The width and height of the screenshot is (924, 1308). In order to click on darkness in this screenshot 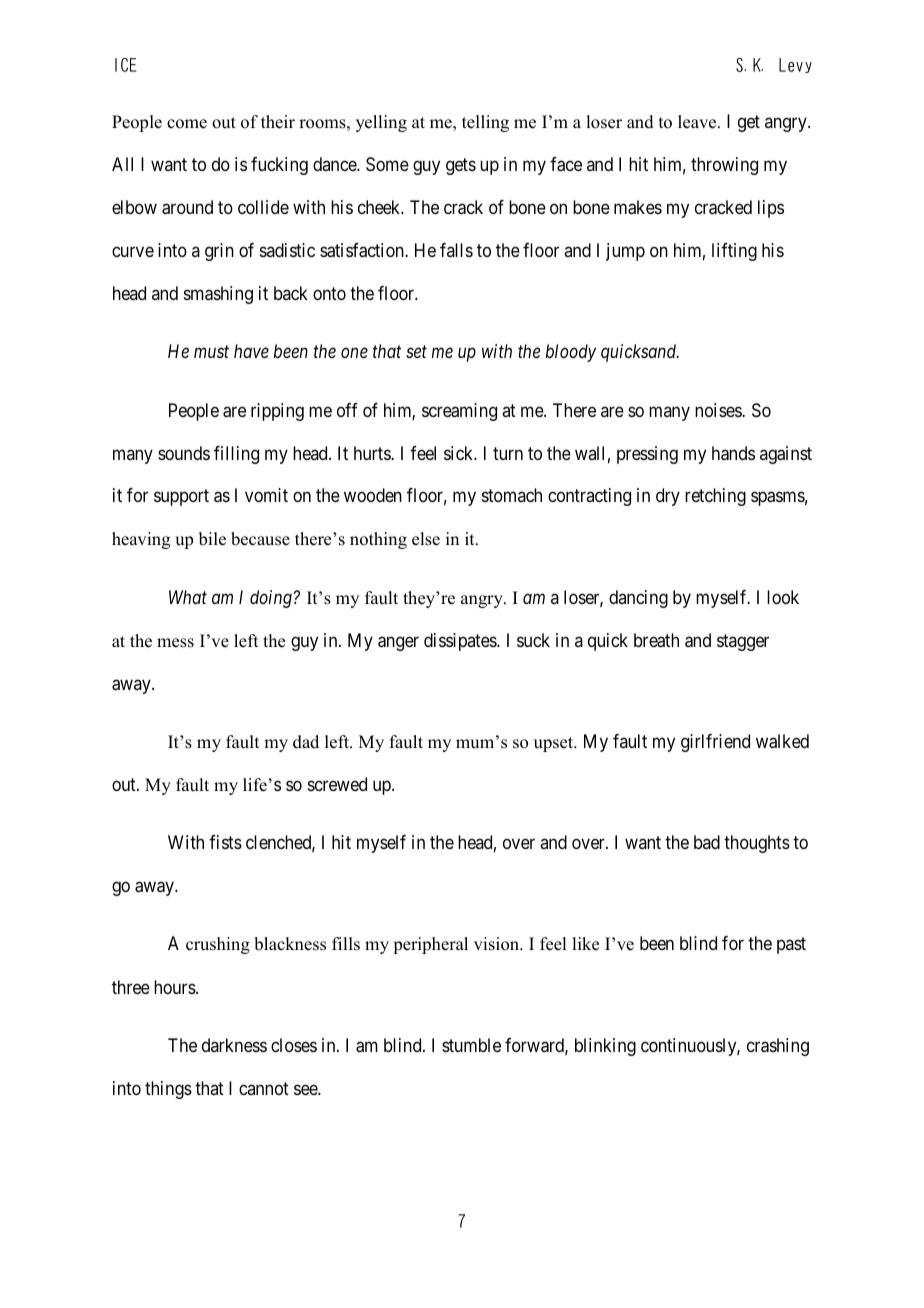, I will do `click(234, 1045)`.
